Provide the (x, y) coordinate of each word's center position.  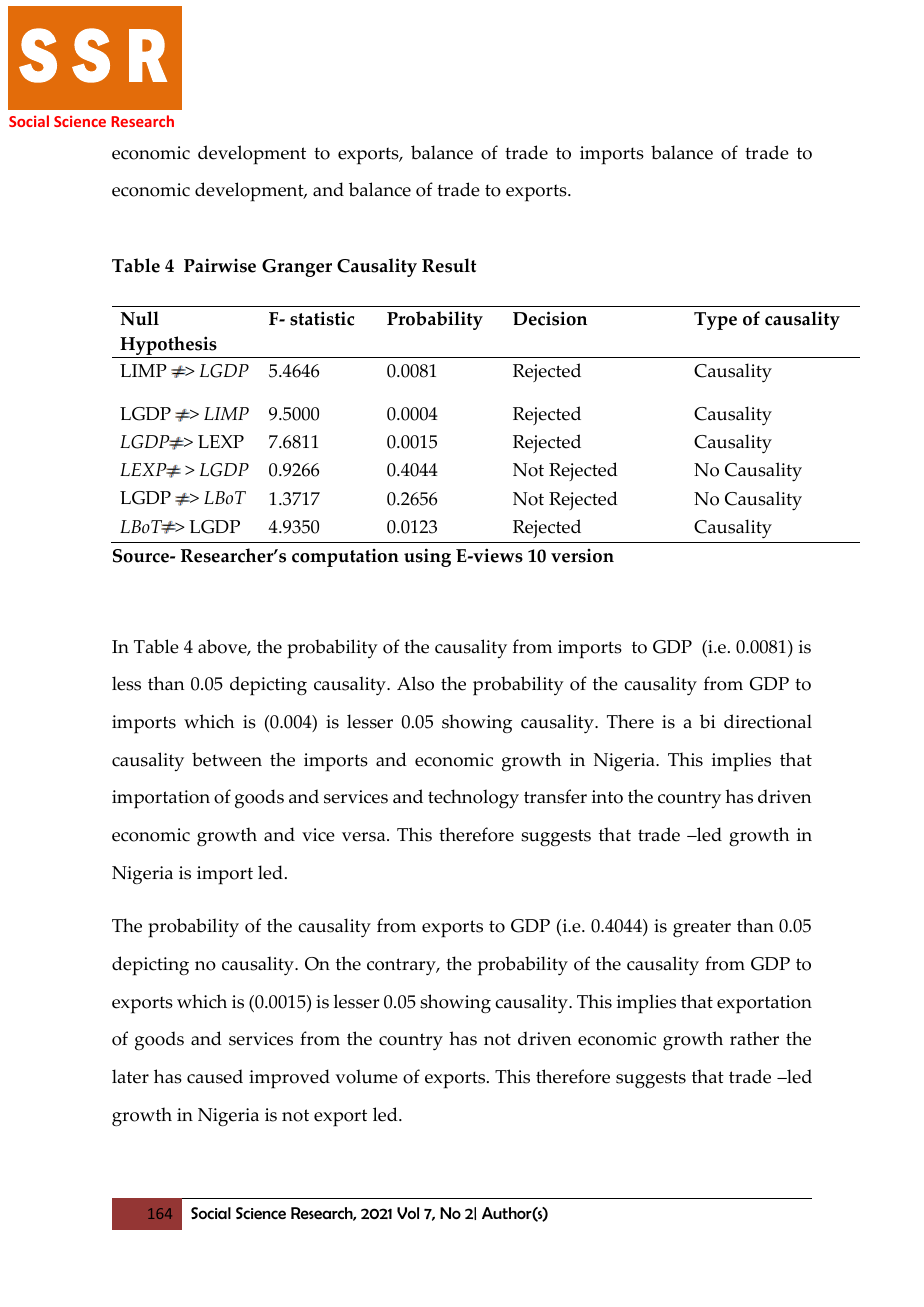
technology (473, 799)
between (227, 759)
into (607, 797)
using (427, 557)
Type (715, 321)
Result (449, 265)
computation (345, 558)
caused (215, 1076)
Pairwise (220, 265)
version (582, 556)
